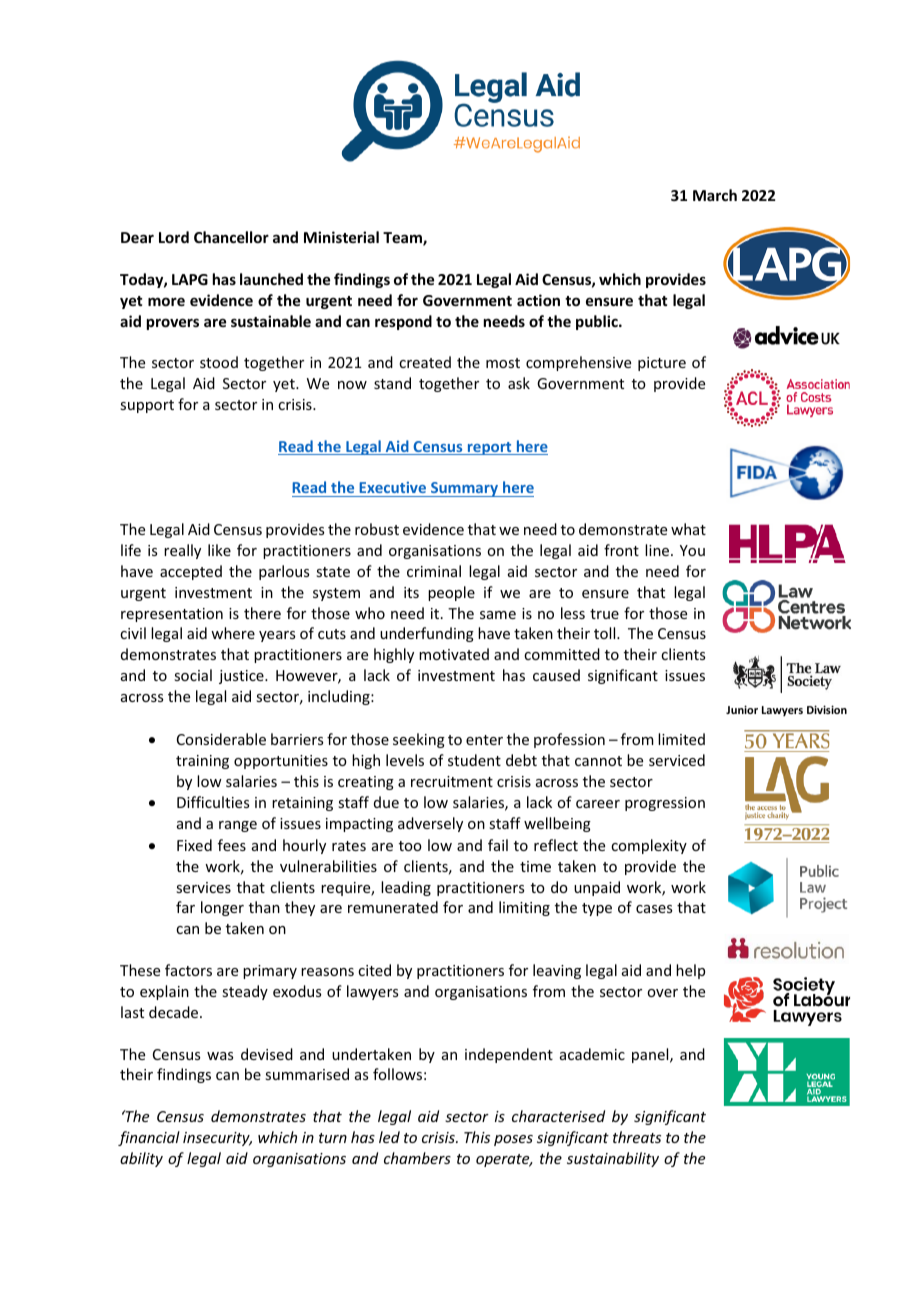 The height and width of the image is (1308, 924). Describe the element at coordinates (637, 1137) in the image. I see `threats` at that location.
